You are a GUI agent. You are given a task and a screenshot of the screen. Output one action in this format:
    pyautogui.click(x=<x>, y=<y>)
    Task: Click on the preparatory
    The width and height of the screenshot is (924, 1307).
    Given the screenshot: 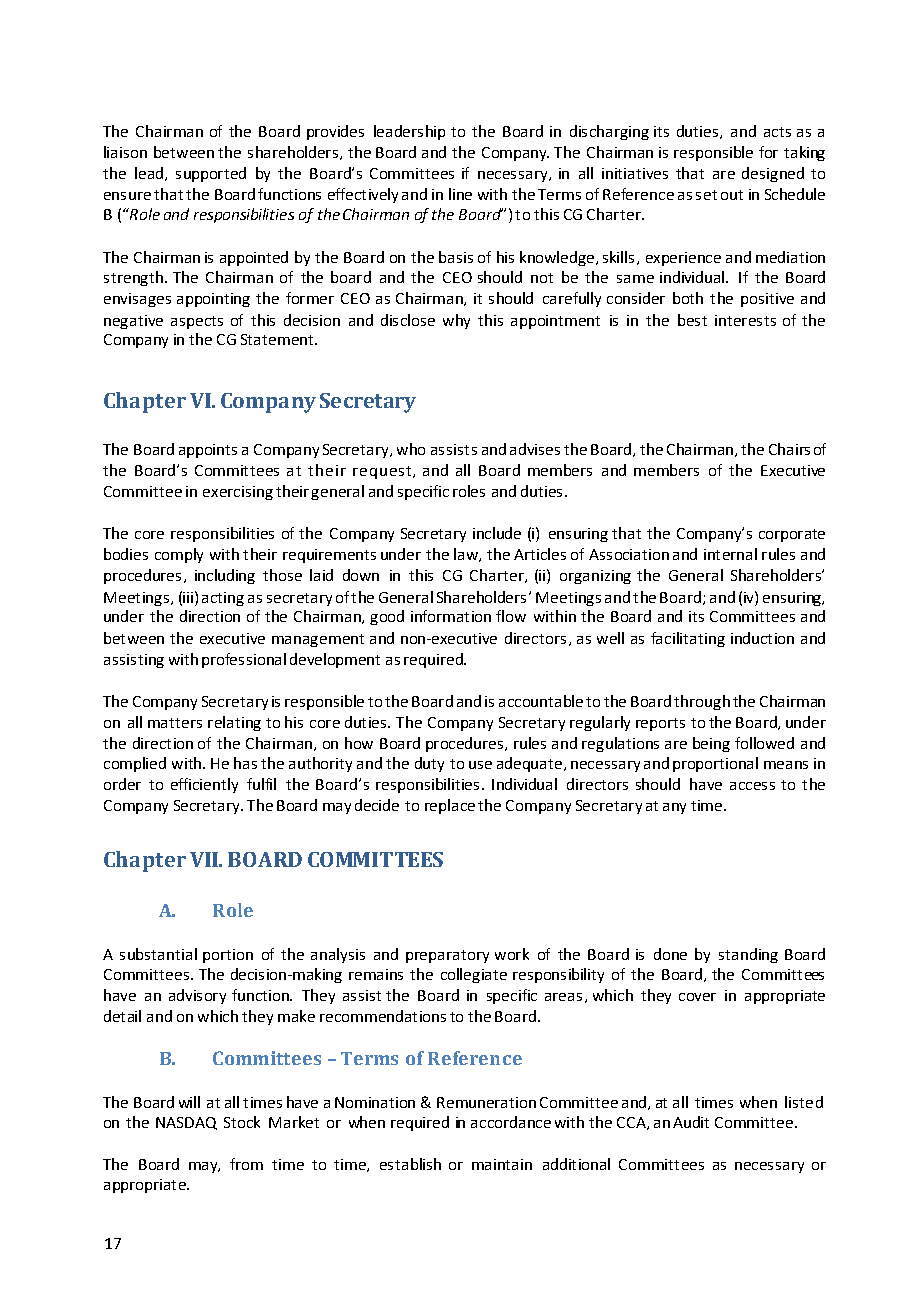 What is the action you would take?
    pyautogui.click(x=447, y=956)
